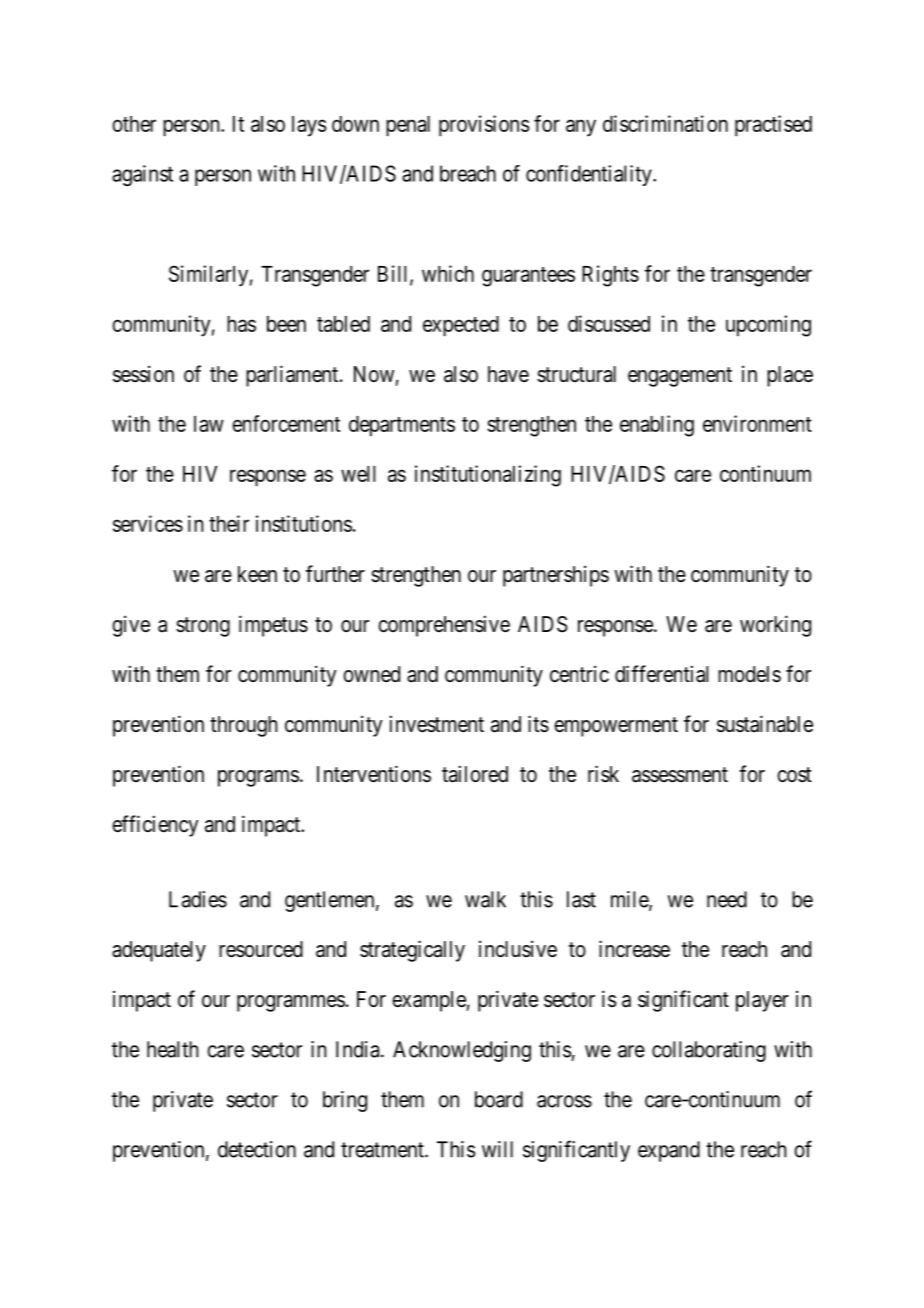 The width and height of the page is (924, 1308). Describe the element at coordinates (680, 377) in the page. I see `engagement` at that location.
